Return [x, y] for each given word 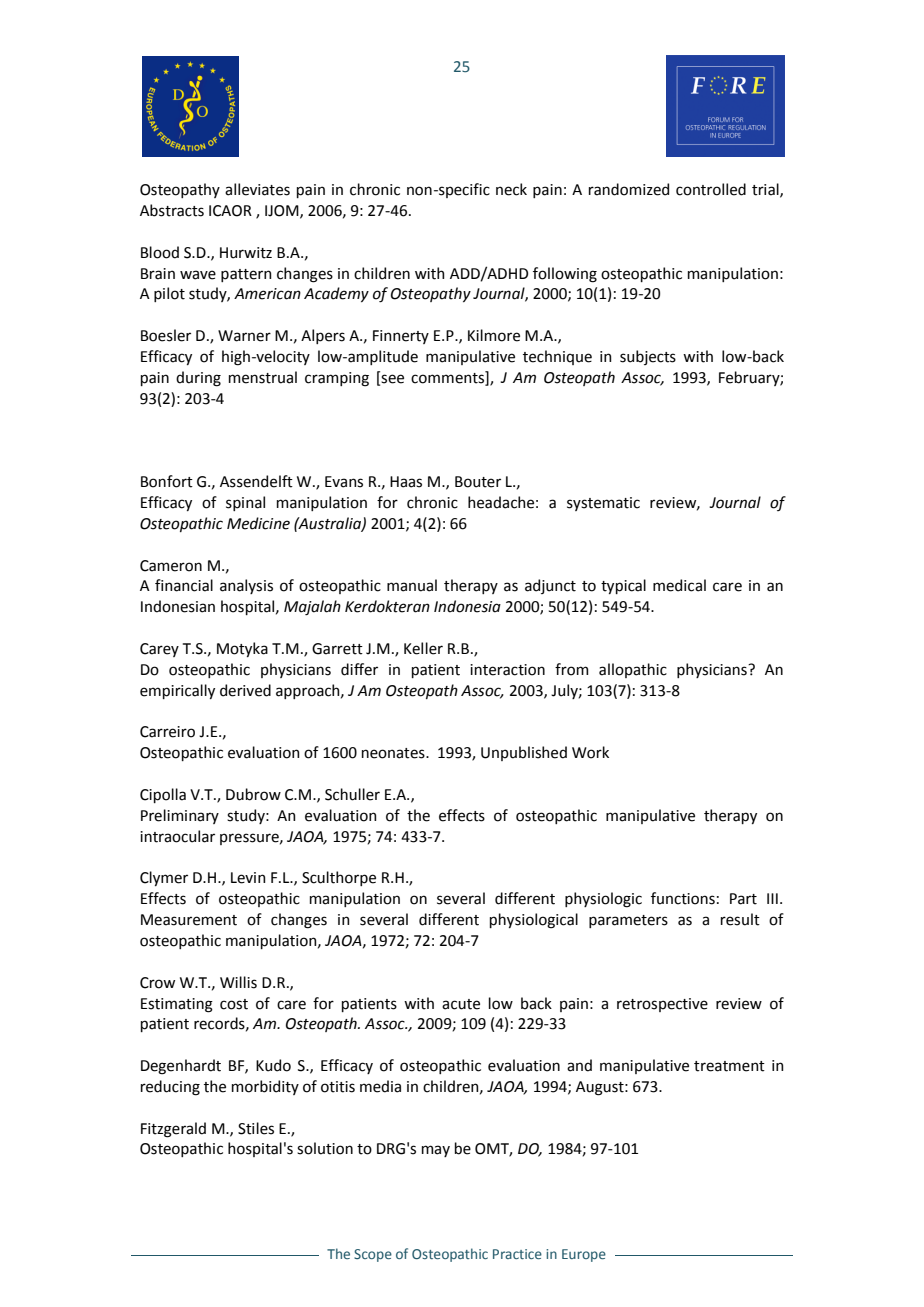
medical [679, 585]
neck [511, 189]
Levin [248, 878]
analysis [246, 586]
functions [683, 898]
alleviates [257, 189]
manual [412, 585]
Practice [517, 1254]
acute [461, 1004]
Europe [584, 1255]
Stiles [256, 1128]
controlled [711, 189]
